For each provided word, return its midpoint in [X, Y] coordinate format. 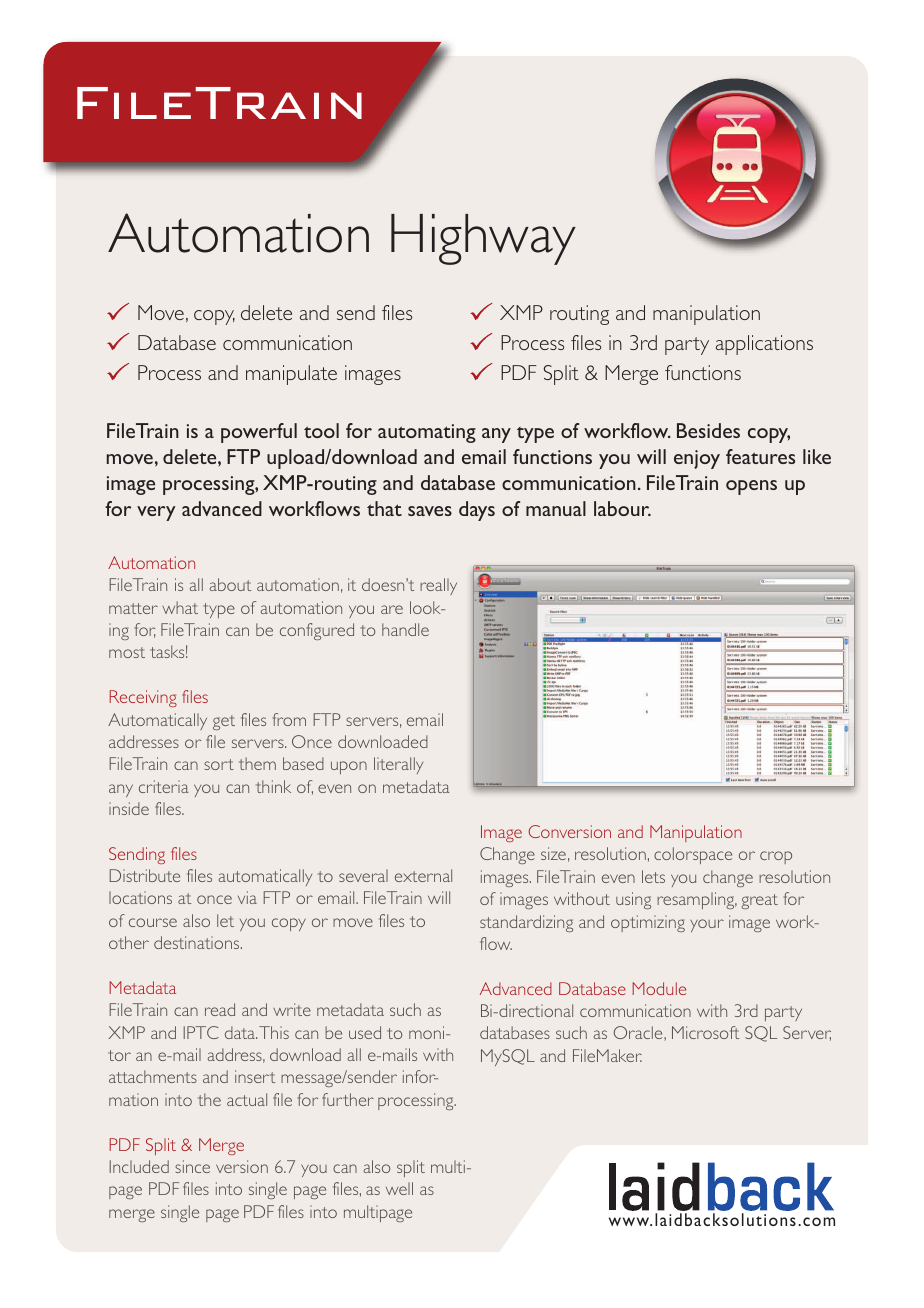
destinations [198, 942]
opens [751, 487]
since [192, 1166]
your [707, 925]
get [224, 722]
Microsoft [705, 1032]
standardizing [526, 923]
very [156, 513]
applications [764, 345]
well [399, 1188]
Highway [483, 239]
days [477, 511]
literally [398, 765]
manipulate [291, 375]
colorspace [693, 855]
